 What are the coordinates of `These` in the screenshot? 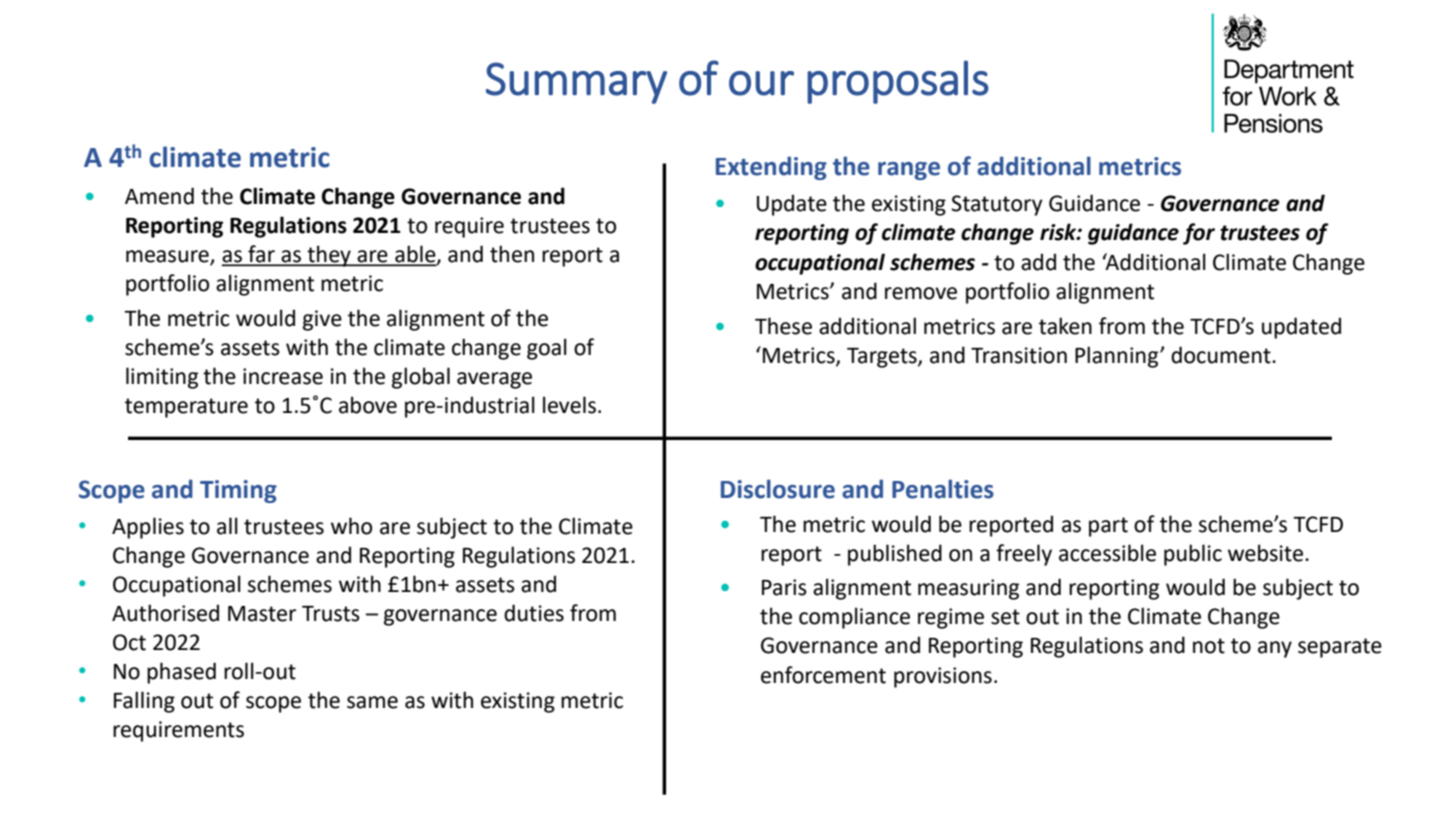 It's located at (783, 326).
